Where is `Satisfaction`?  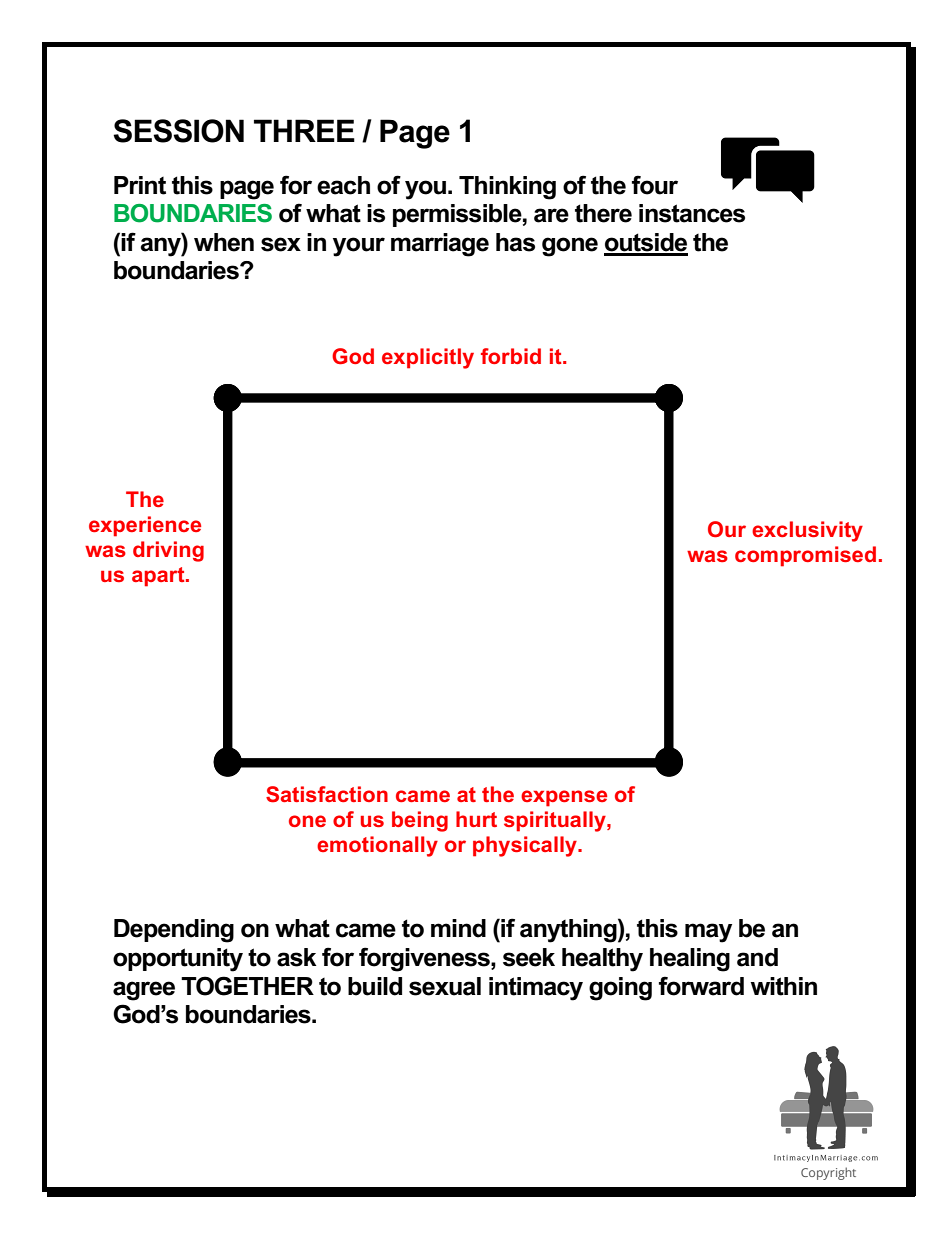 Satisfaction is located at coordinates (327, 794).
